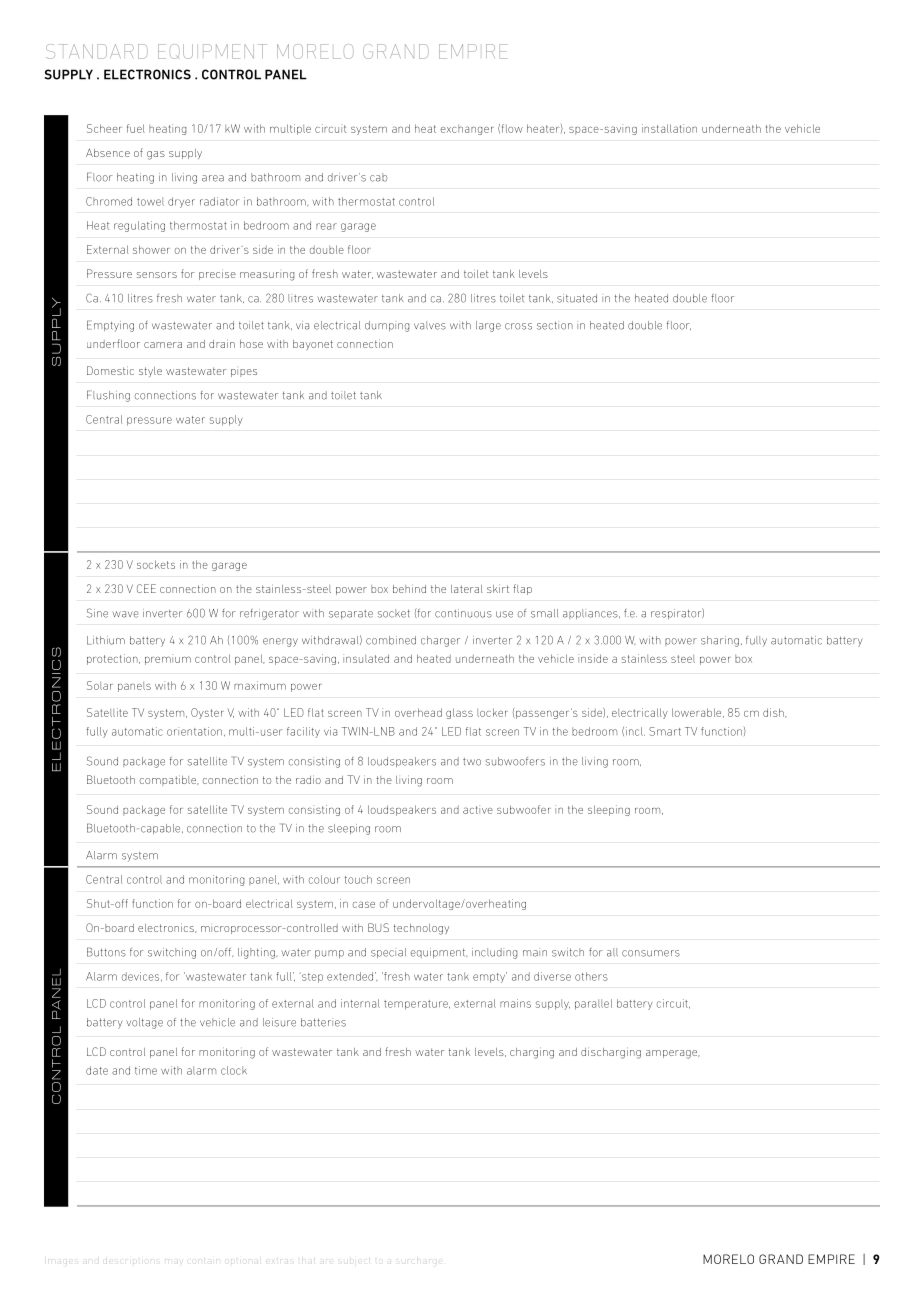  I want to click on fuel, so click(136, 128).
